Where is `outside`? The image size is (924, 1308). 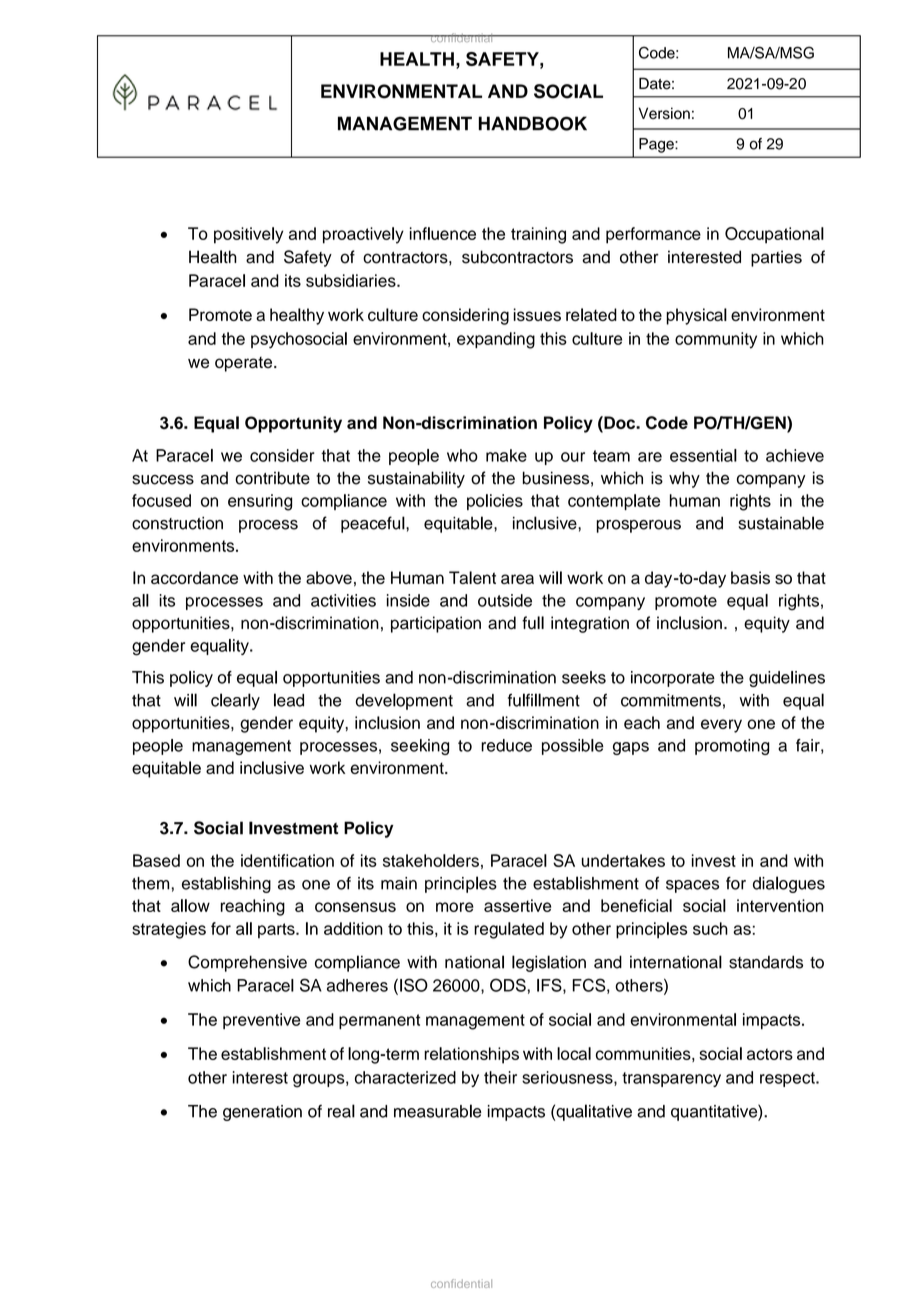 outside is located at coordinates (505, 600).
